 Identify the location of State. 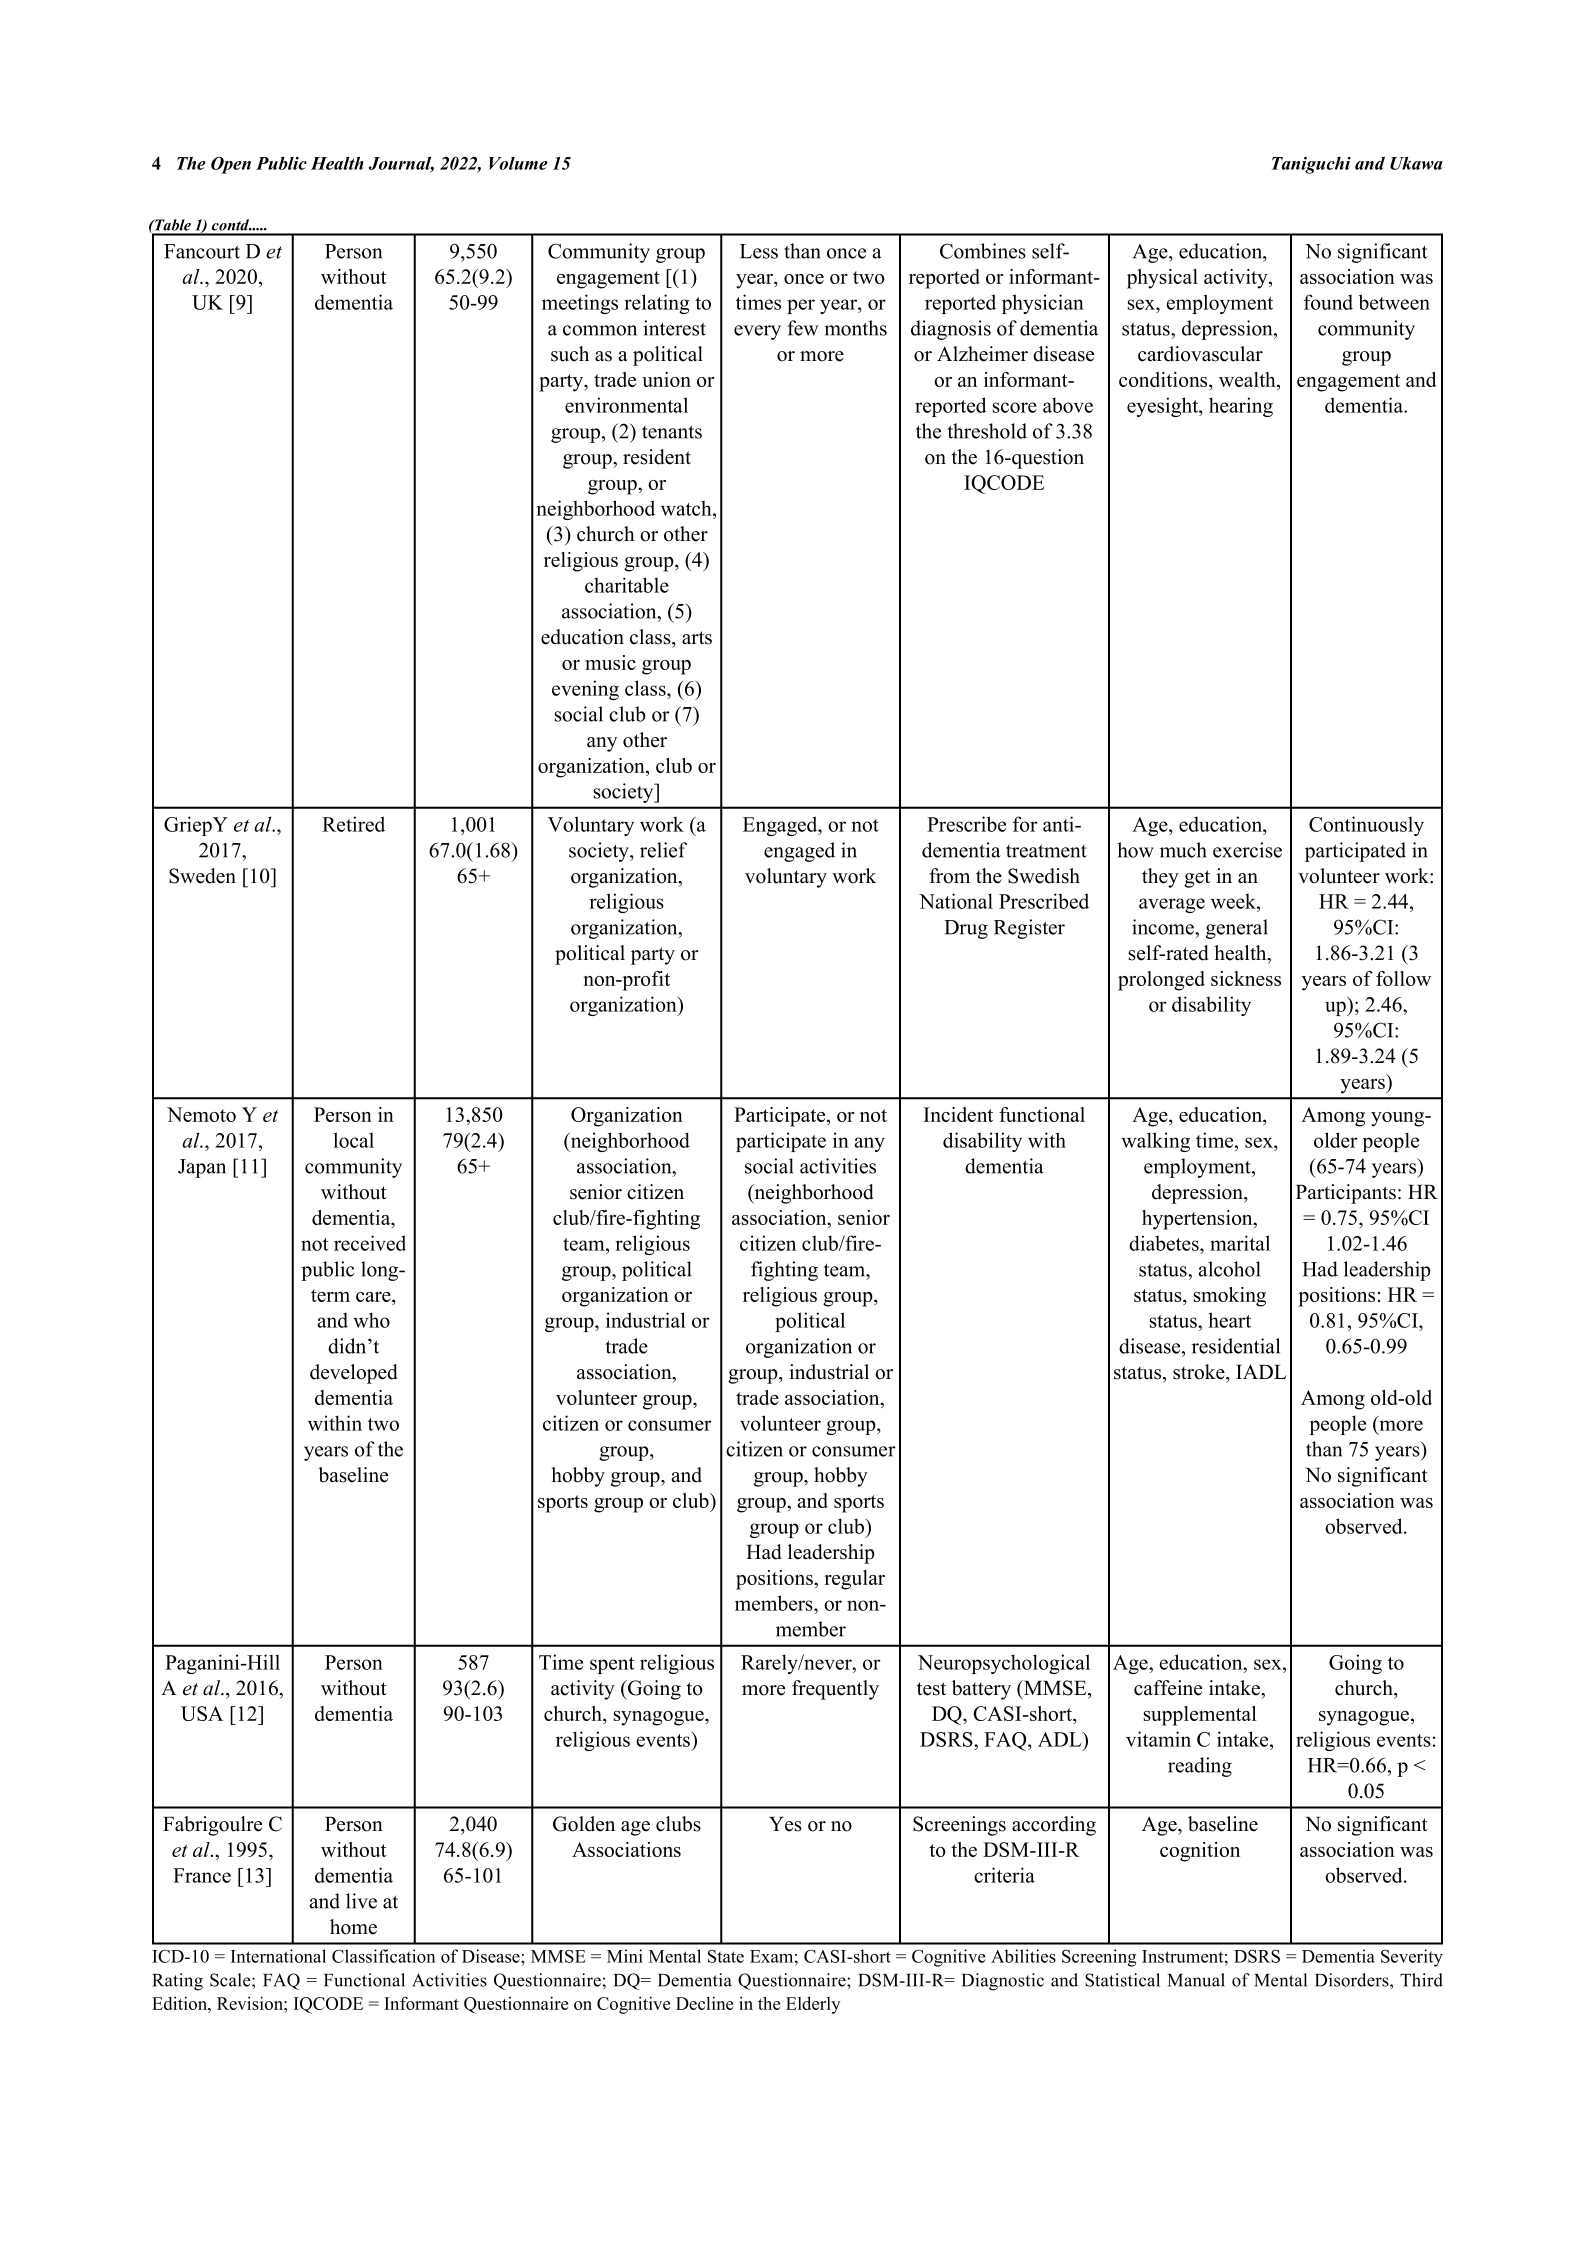
(726, 1956).
